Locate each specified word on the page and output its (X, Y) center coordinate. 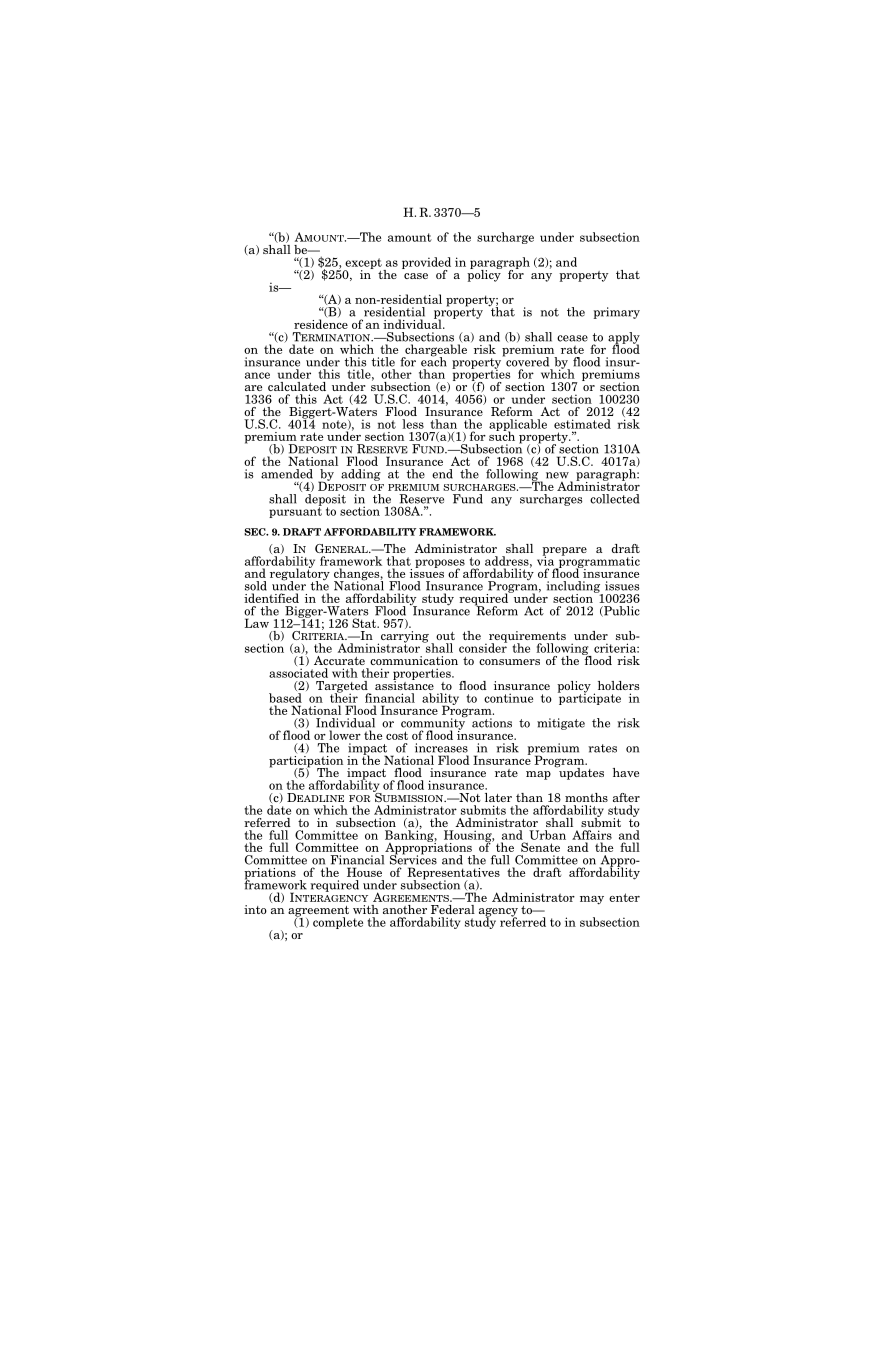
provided (426, 264)
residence (321, 324)
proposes (440, 564)
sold (256, 586)
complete (338, 923)
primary (617, 313)
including (574, 588)
